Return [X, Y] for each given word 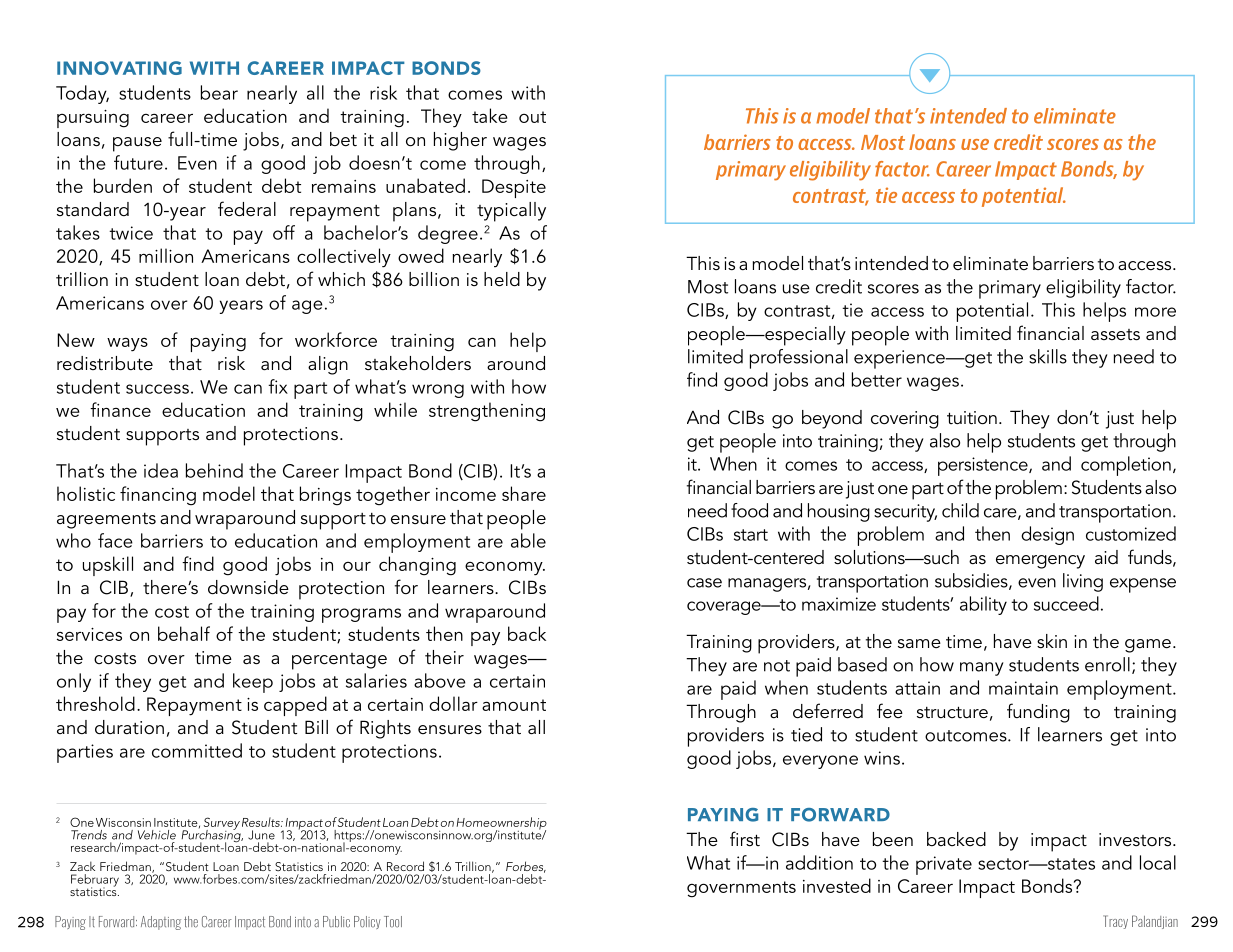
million [166, 255]
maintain [1023, 688]
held [502, 279]
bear [219, 92]
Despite [514, 188]
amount [514, 705]
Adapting [161, 923]
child [960, 510]
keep [253, 683]
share [524, 493]
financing [158, 496]
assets [1115, 335]
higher [460, 141]
